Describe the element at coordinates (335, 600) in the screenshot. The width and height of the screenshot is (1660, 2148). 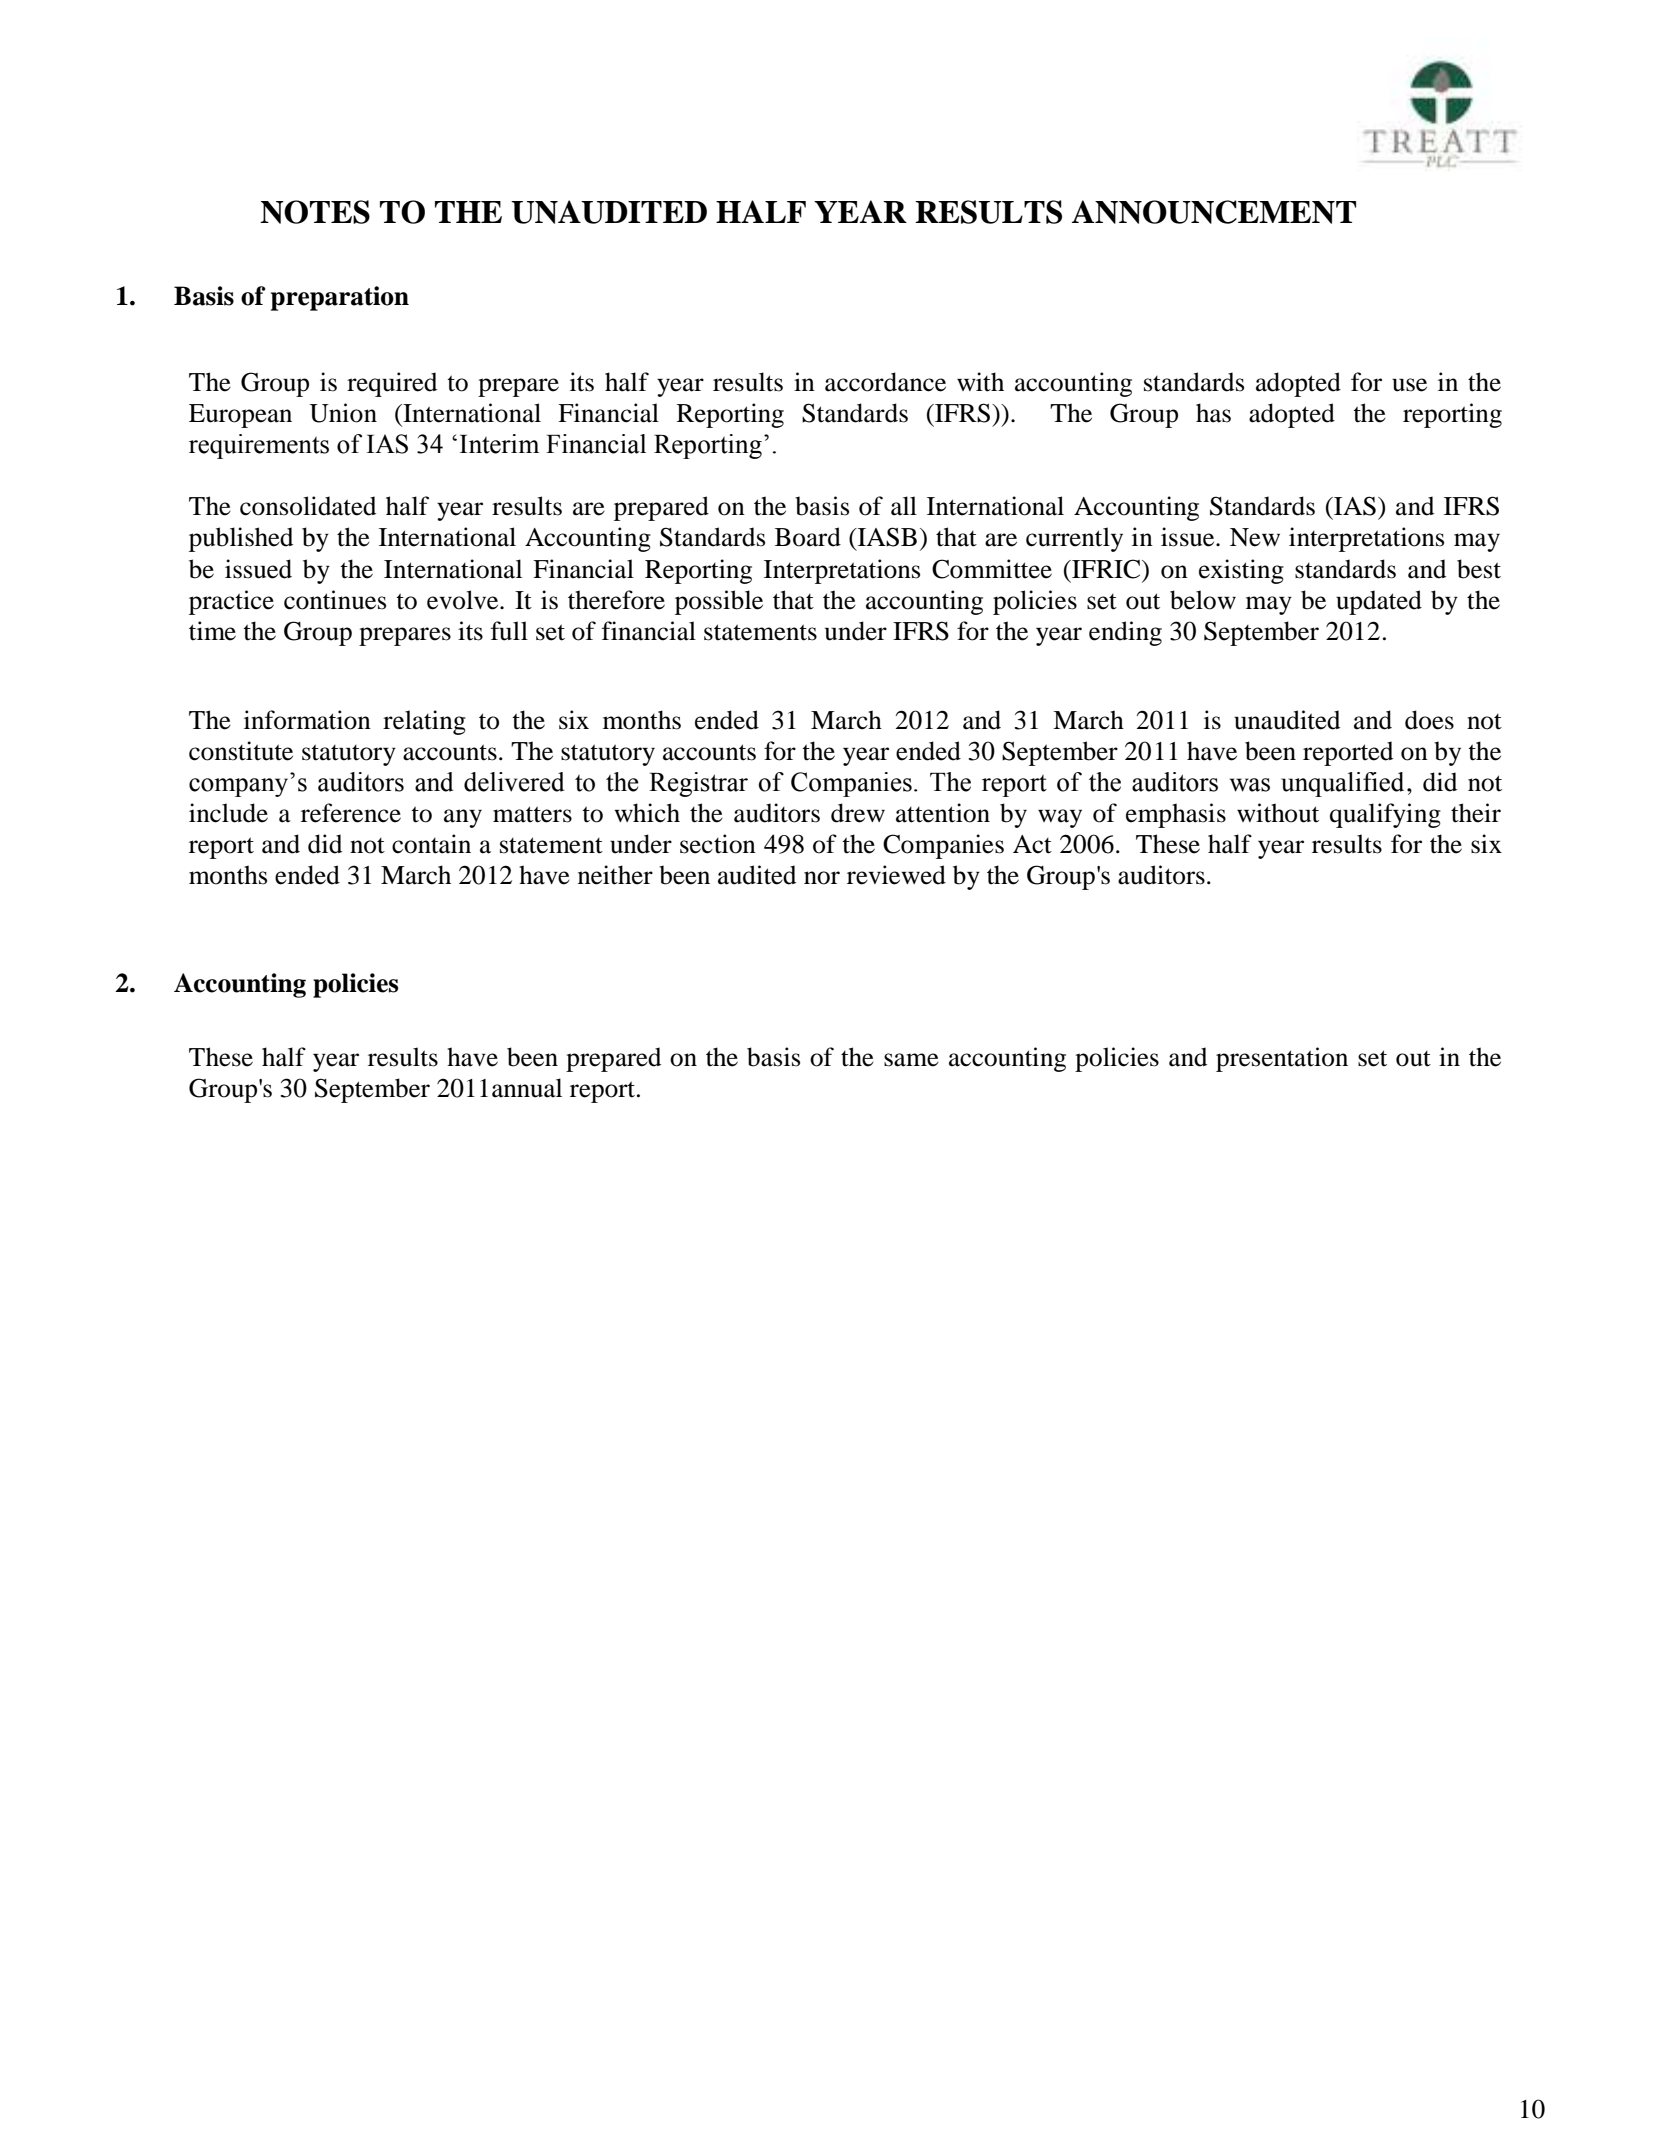
I see `continues` at that location.
